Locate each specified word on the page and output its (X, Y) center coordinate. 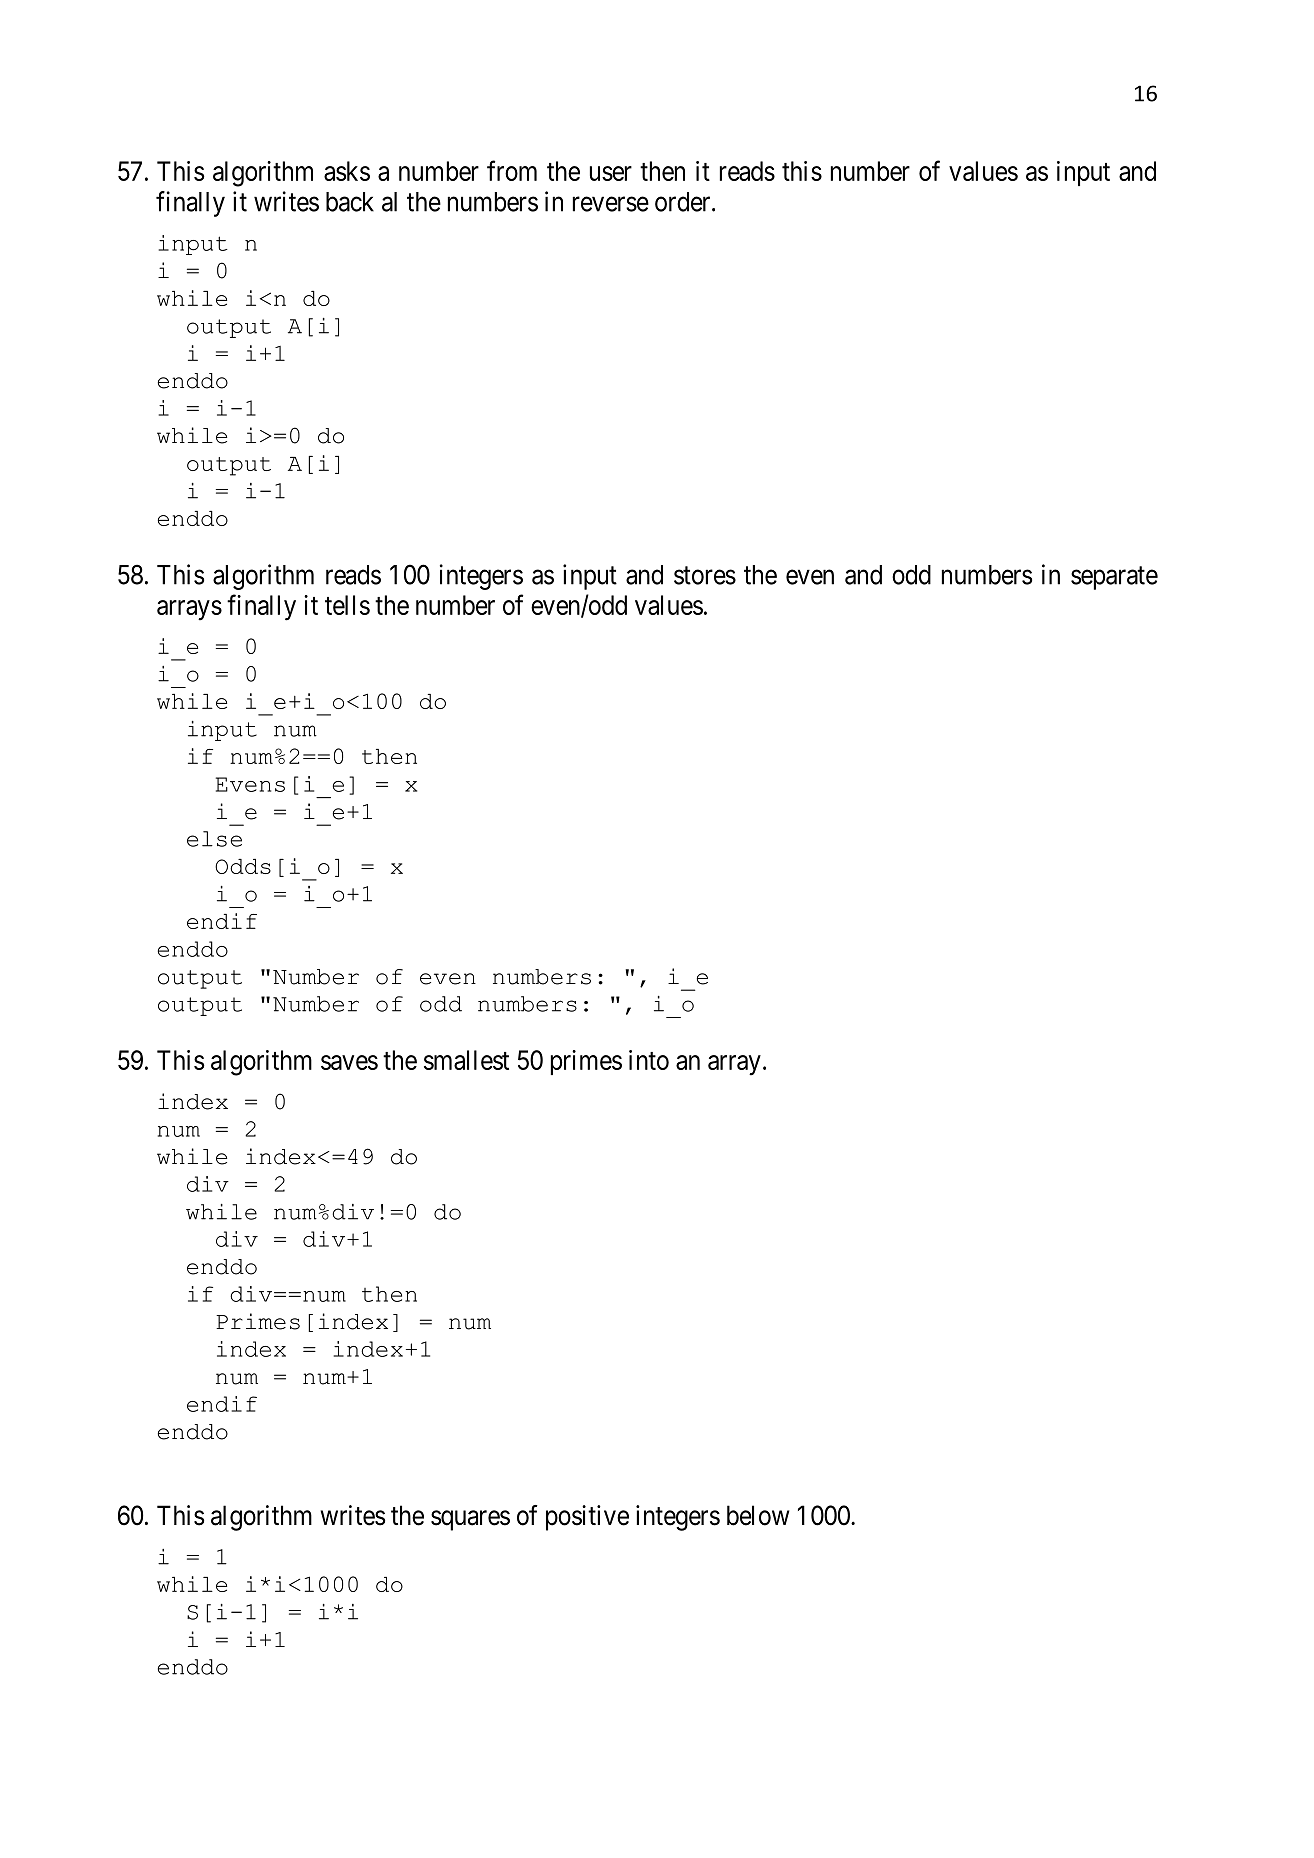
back (350, 202)
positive (587, 1518)
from (512, 170)
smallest (466, 1060)
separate (1114, 578)
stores (705, 575)
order (684, 202)
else (214, 839)
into (649, 1060)
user (611, 173)
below (758, 1515)
